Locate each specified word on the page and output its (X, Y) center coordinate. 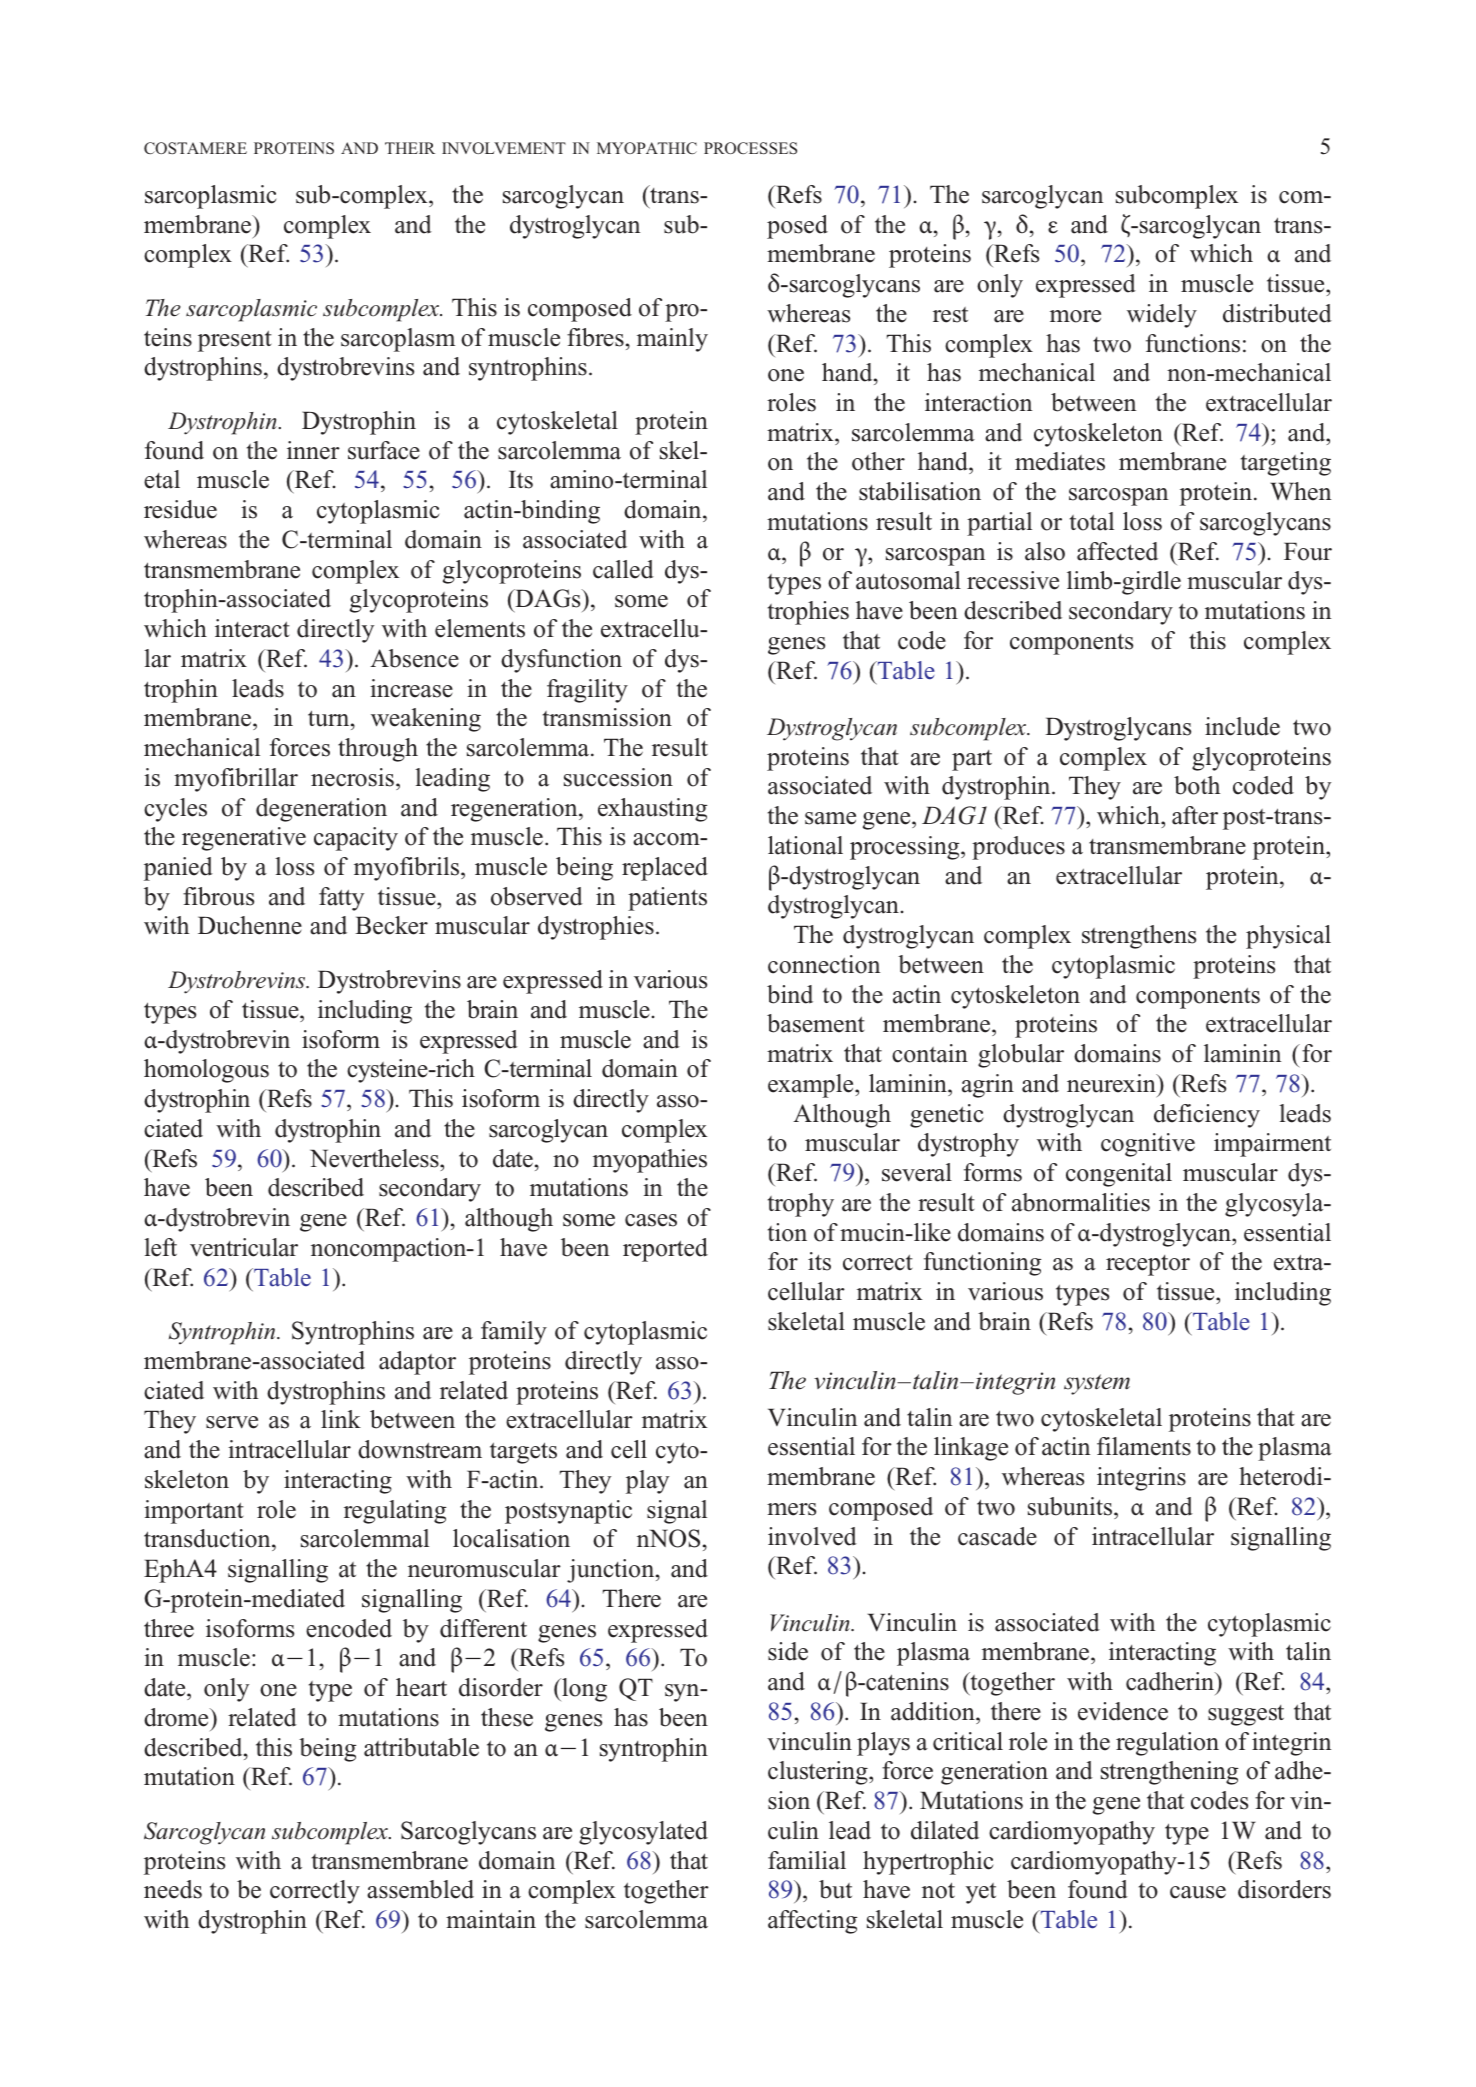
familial (807, 1860)
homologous (206, 1071)
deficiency (1207, 1116)
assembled (420, 1889)
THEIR (410, 148)
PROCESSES (750, 148)
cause (1198, 1892)
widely (1162, 316)
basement (816, 1023)
